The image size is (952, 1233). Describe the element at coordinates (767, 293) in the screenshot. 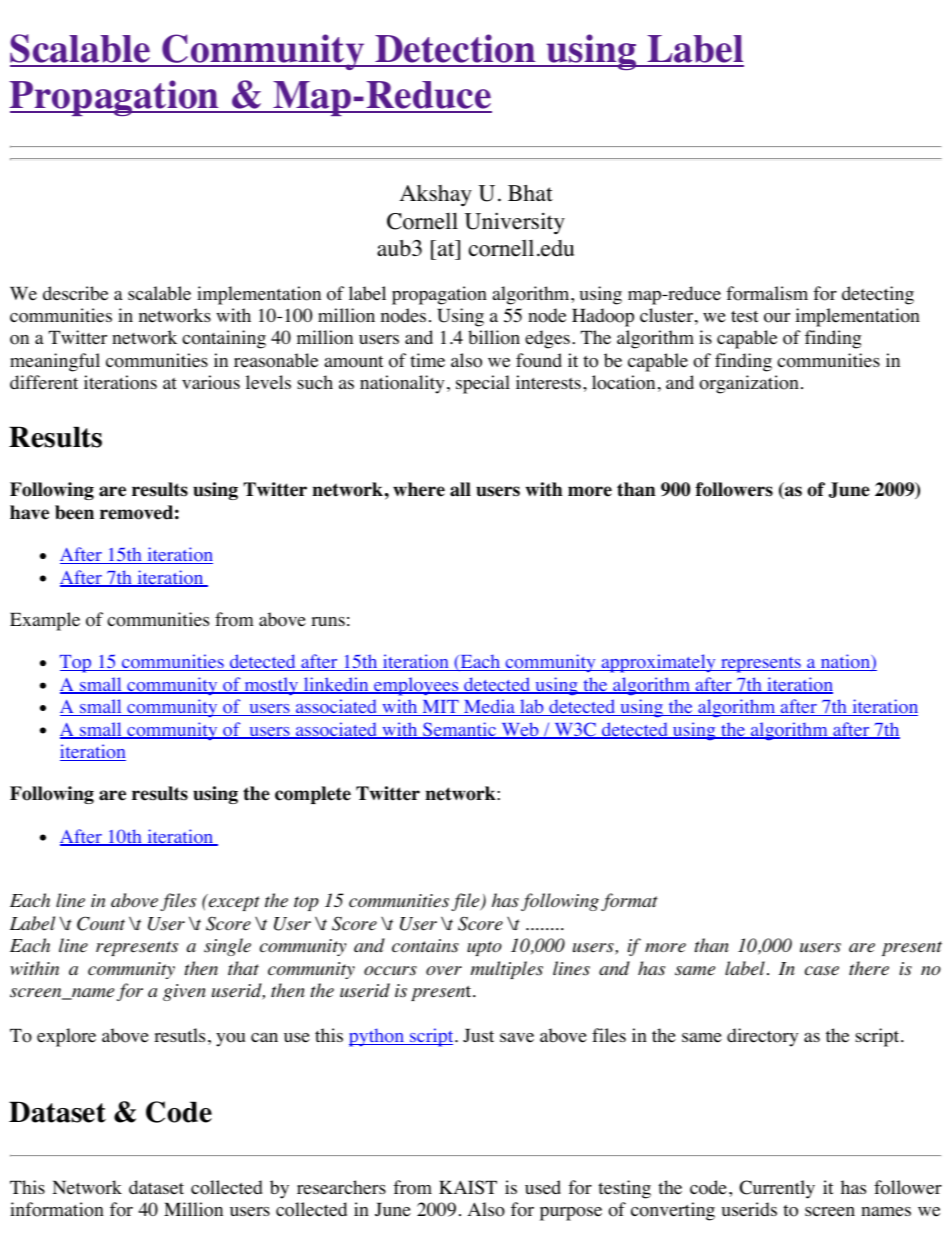

I see `formalism` at that location.
